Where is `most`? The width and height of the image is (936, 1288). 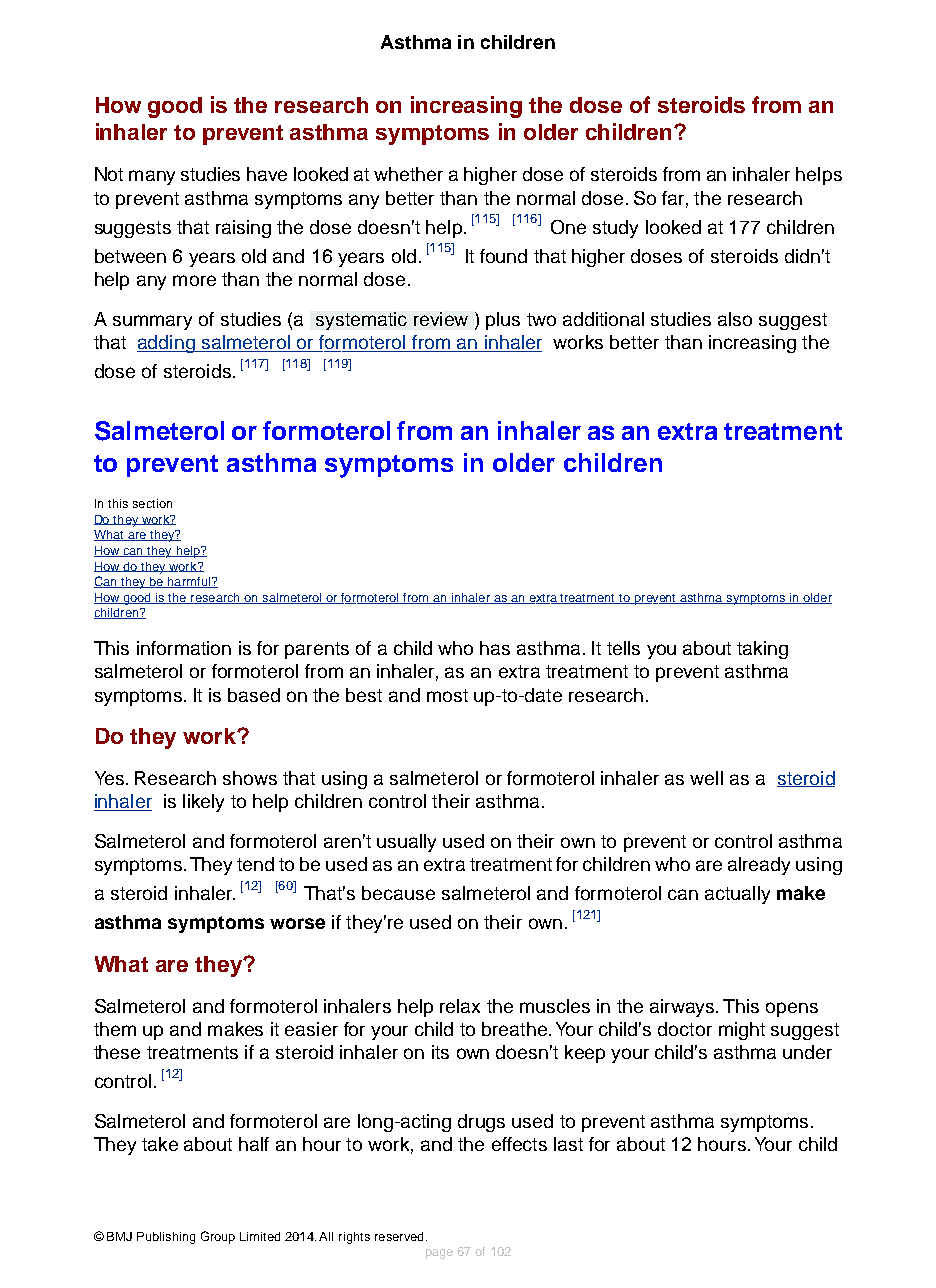 most is located at coordinates (447, 695).
